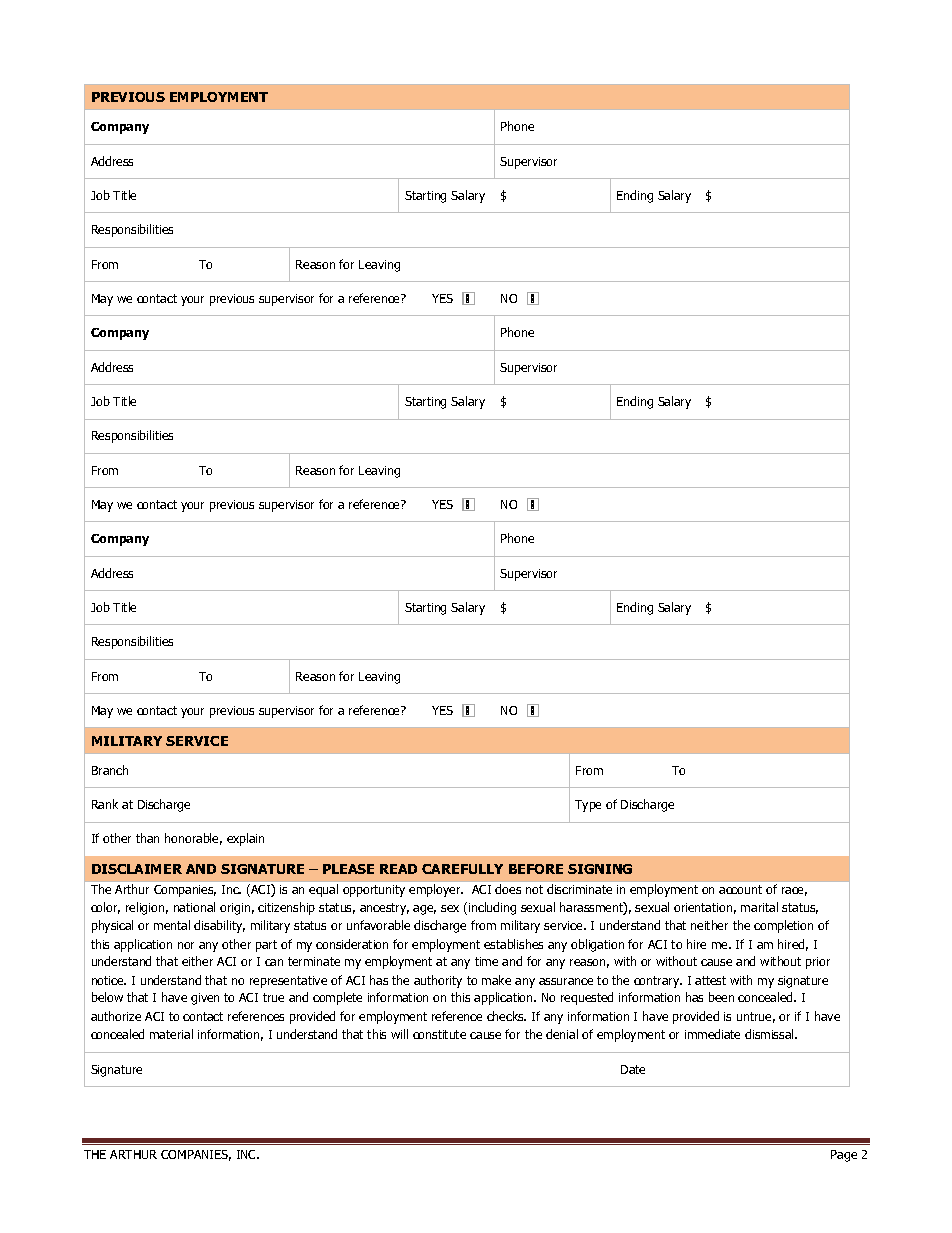  What do you see at coordinates (274, 962) in the image?
I see `can` at bounding box center [274, 962].
